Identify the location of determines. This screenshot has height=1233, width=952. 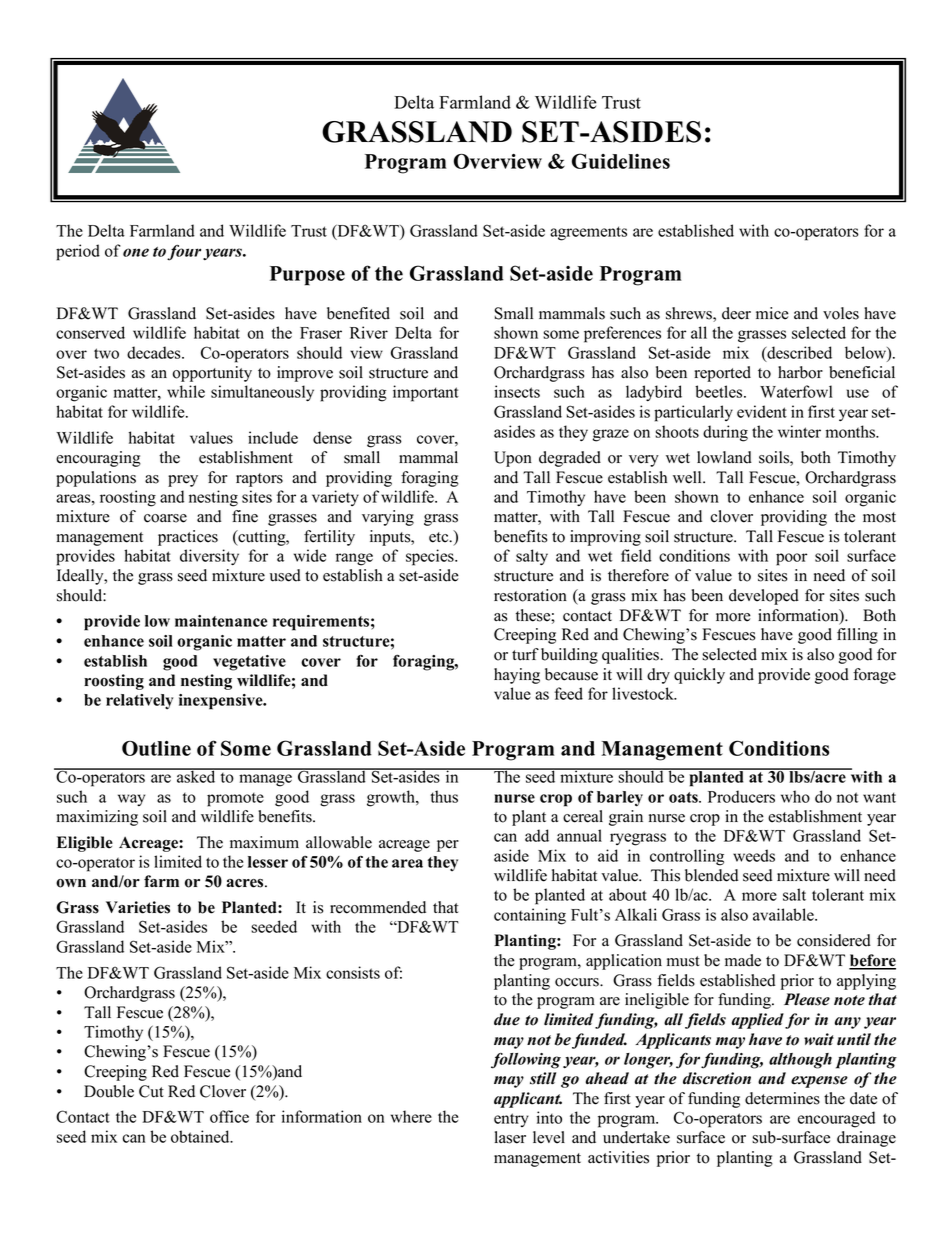
(782, 1098).
